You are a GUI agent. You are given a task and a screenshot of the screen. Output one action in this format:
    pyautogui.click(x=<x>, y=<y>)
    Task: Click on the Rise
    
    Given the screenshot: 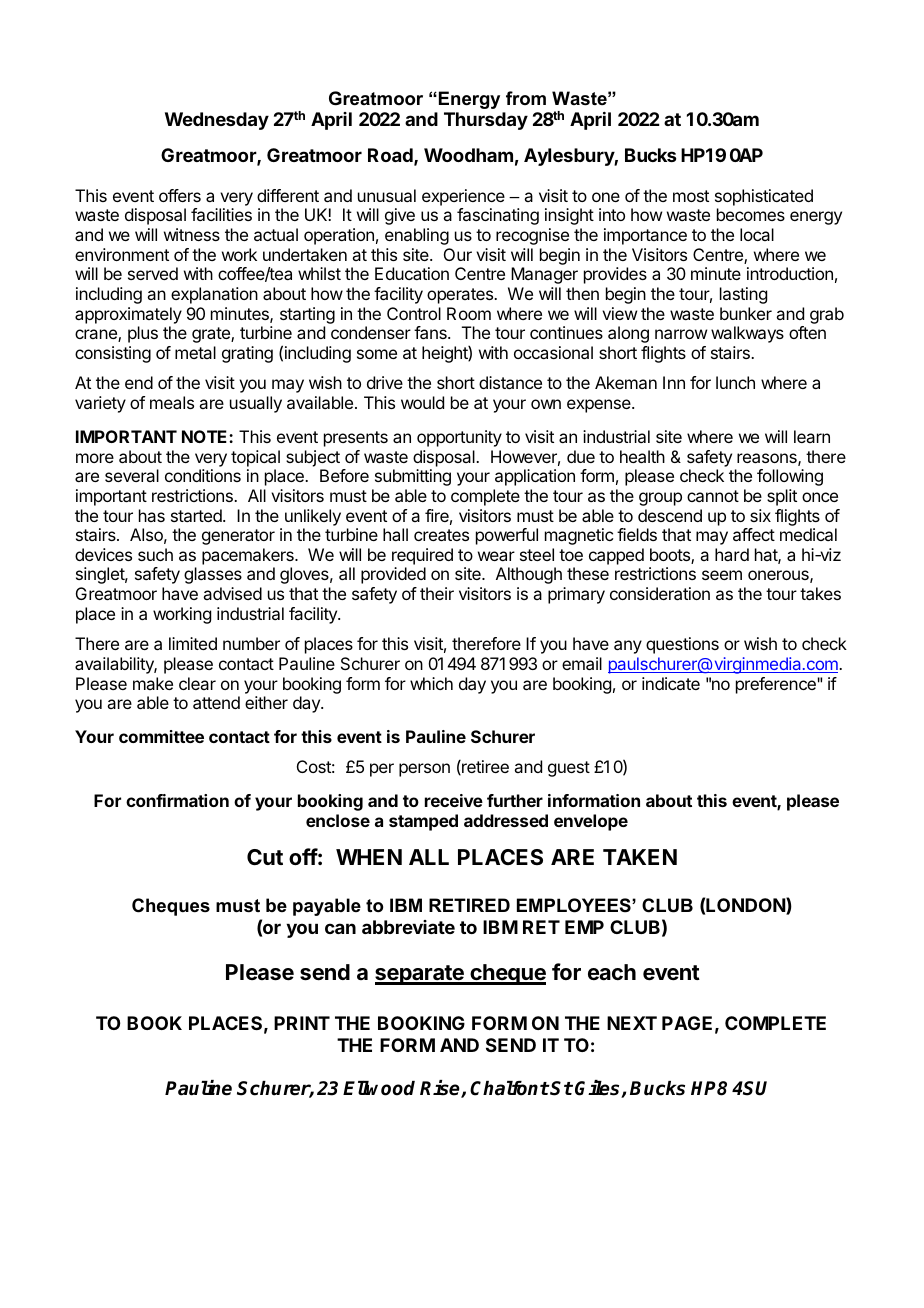 What is the action you would take?
    pyautogui.click(x=441, y=1089)
